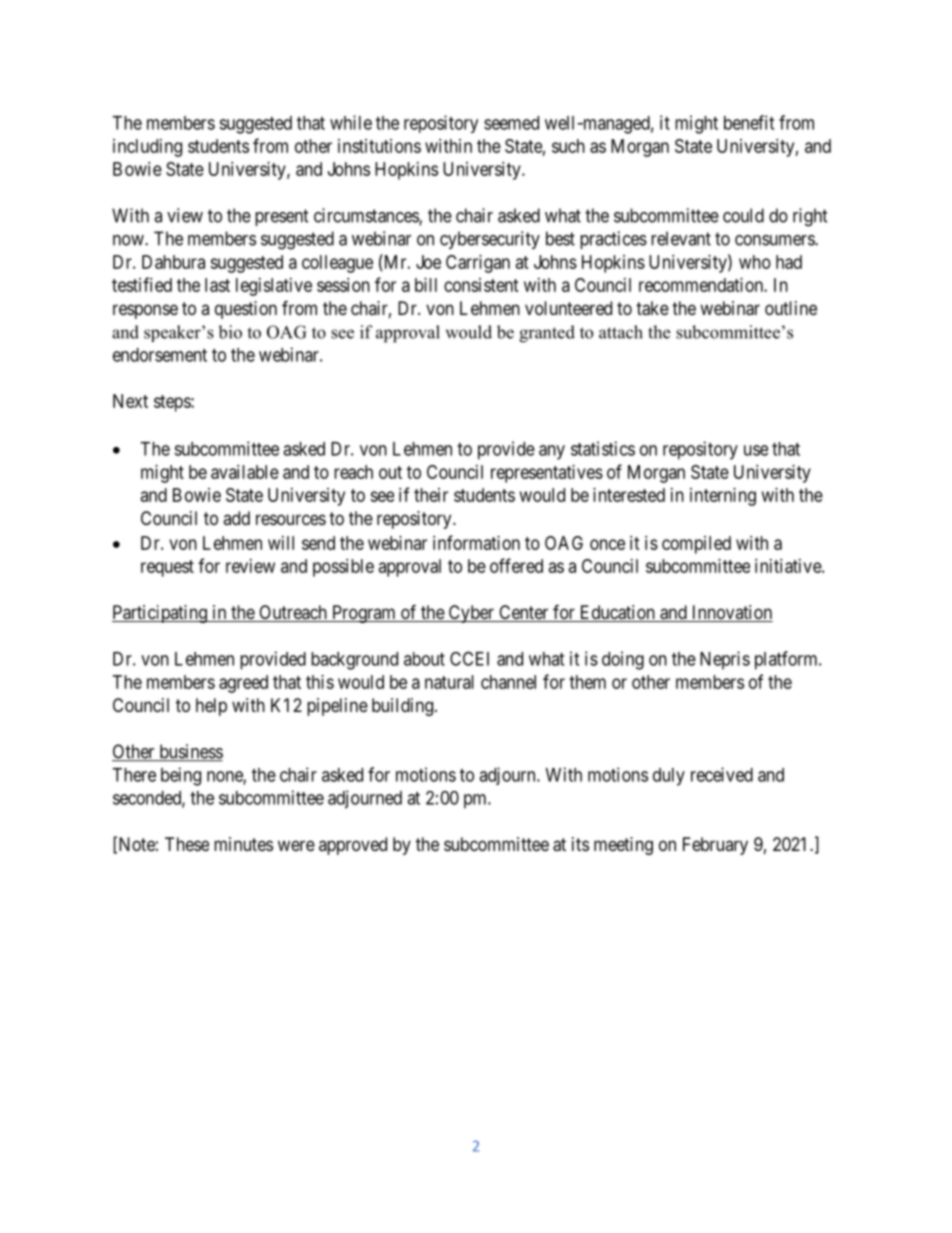  I want to click on seemed, so click(511, 123).
